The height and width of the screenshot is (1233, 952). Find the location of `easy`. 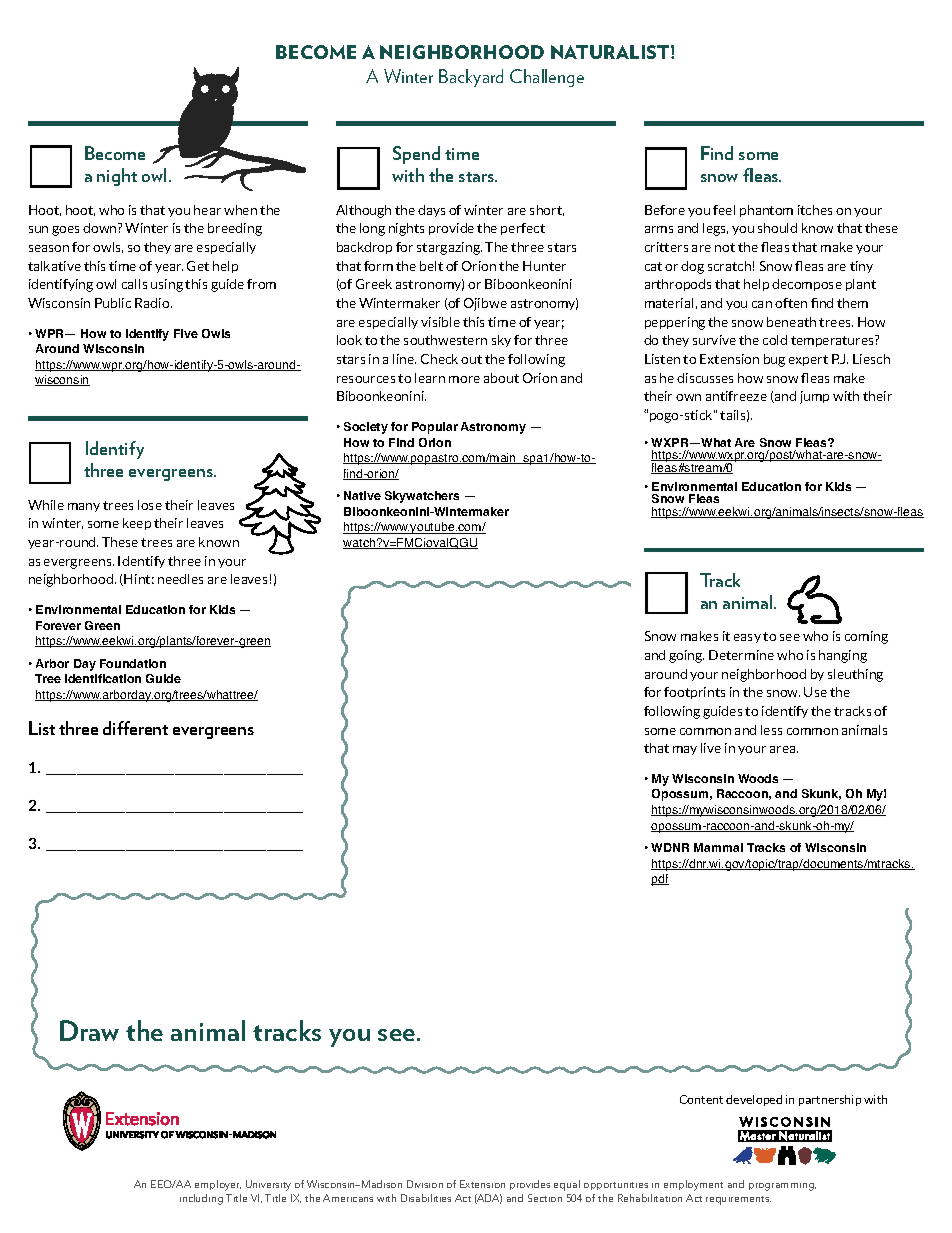

easy is located at coordinates (747, 638).
